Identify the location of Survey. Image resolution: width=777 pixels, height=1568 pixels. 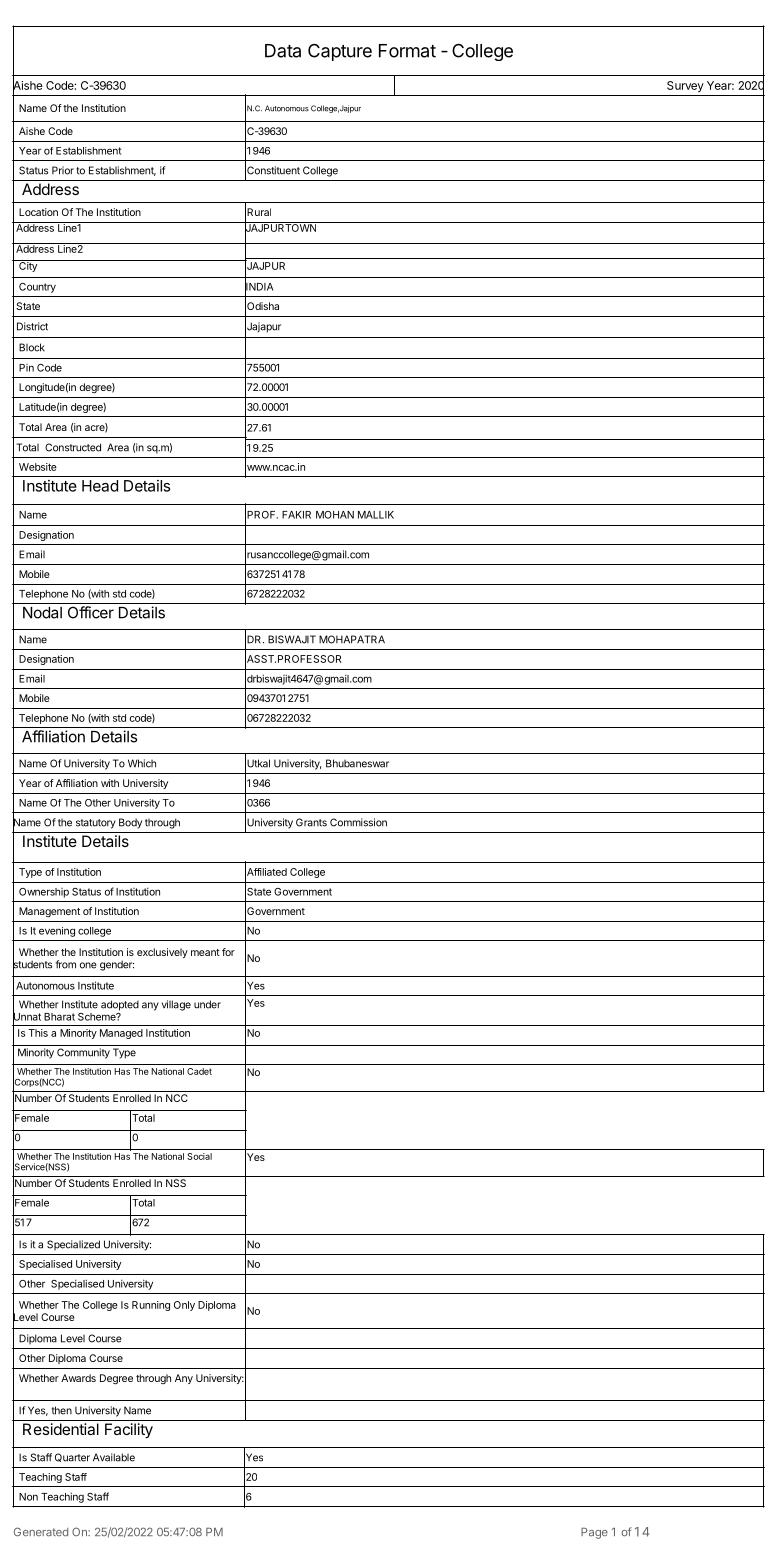
(685, 86).
